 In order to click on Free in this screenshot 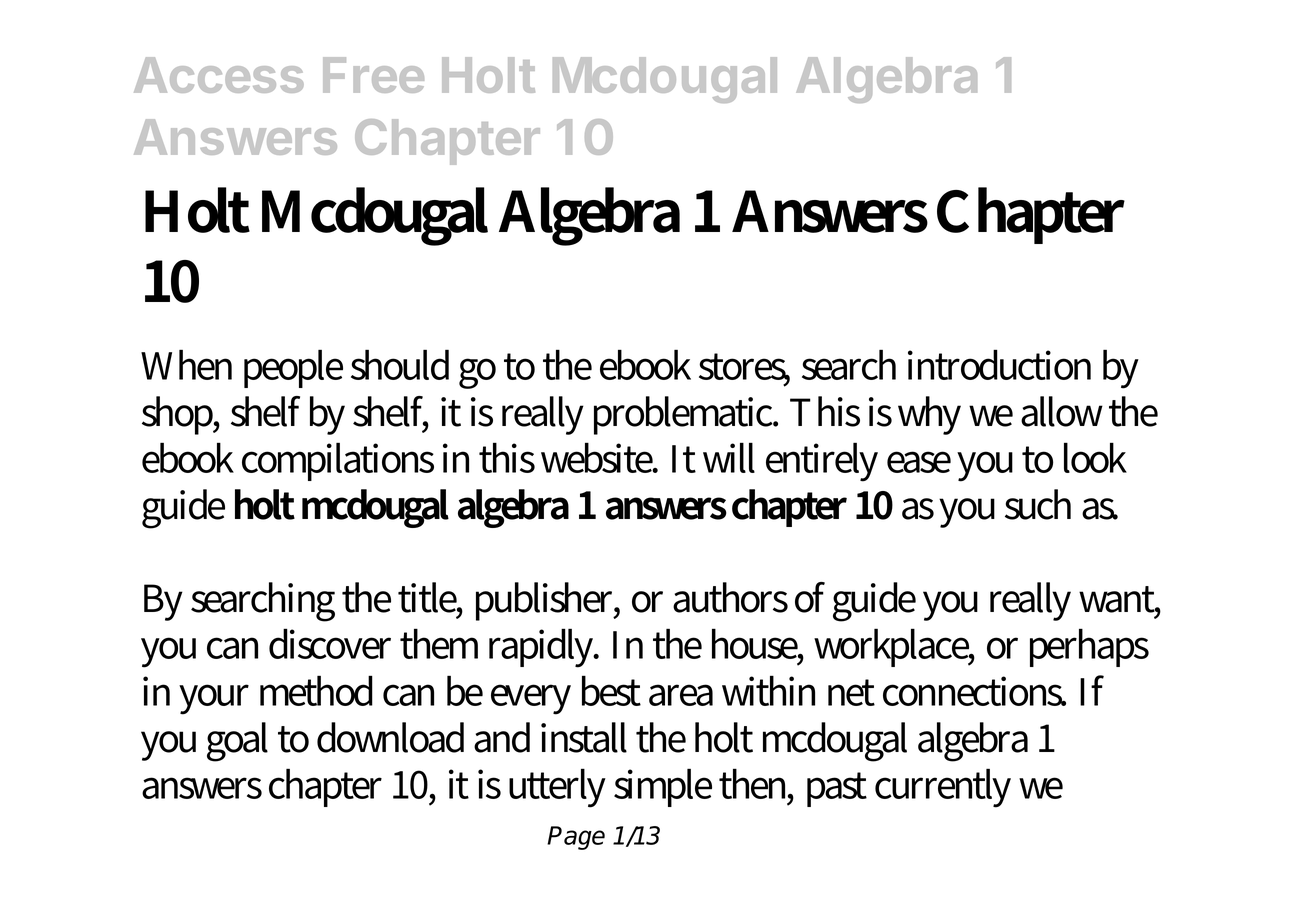, I will do `click(373, 75)`.
